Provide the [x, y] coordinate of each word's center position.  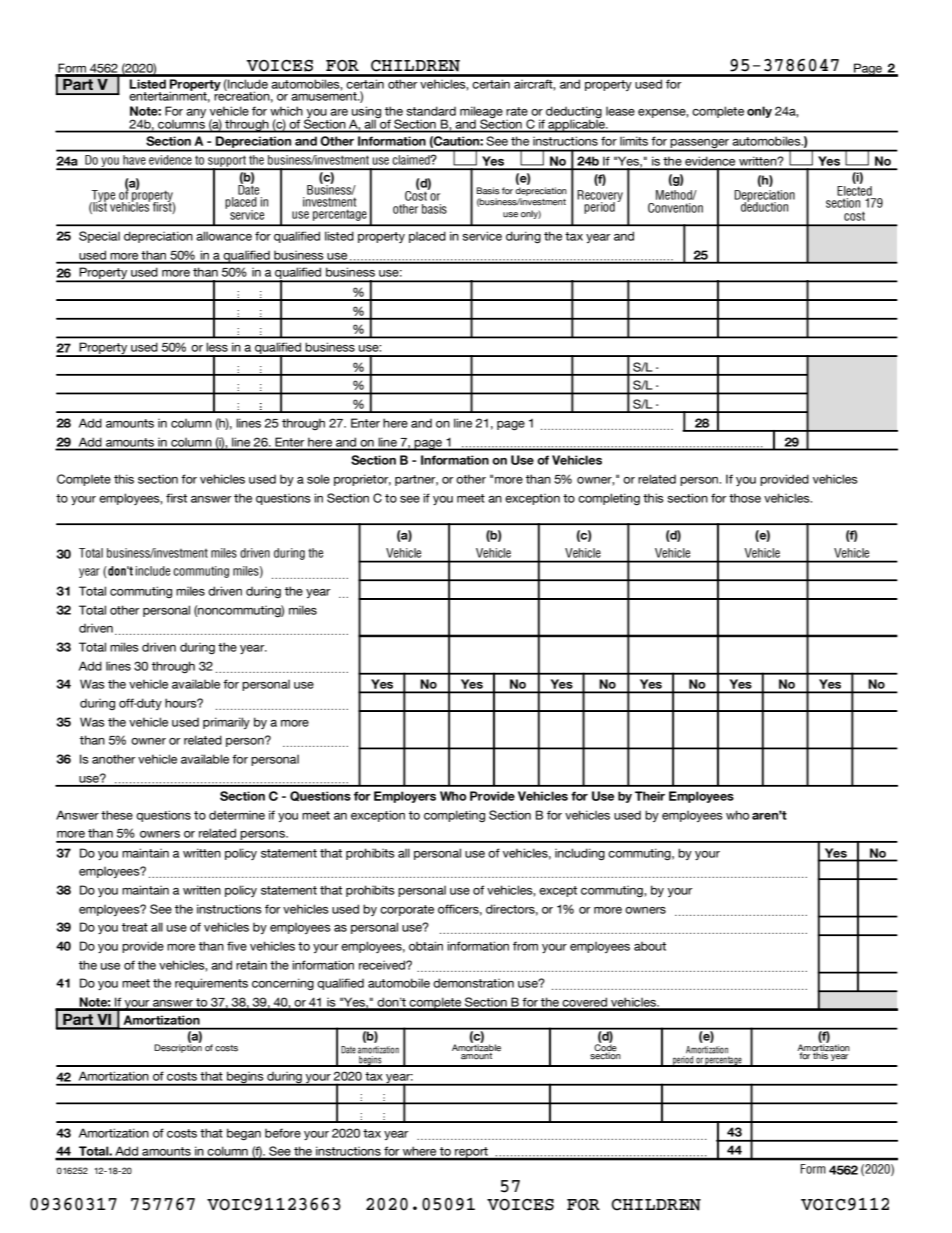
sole [318, 479]
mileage [482, 113]
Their [650, 796]
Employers [405, 797]
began [244, 1134]
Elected [854, 191]
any [196, 113]
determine [237, 815]
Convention [675, 208]
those [745, 498]
